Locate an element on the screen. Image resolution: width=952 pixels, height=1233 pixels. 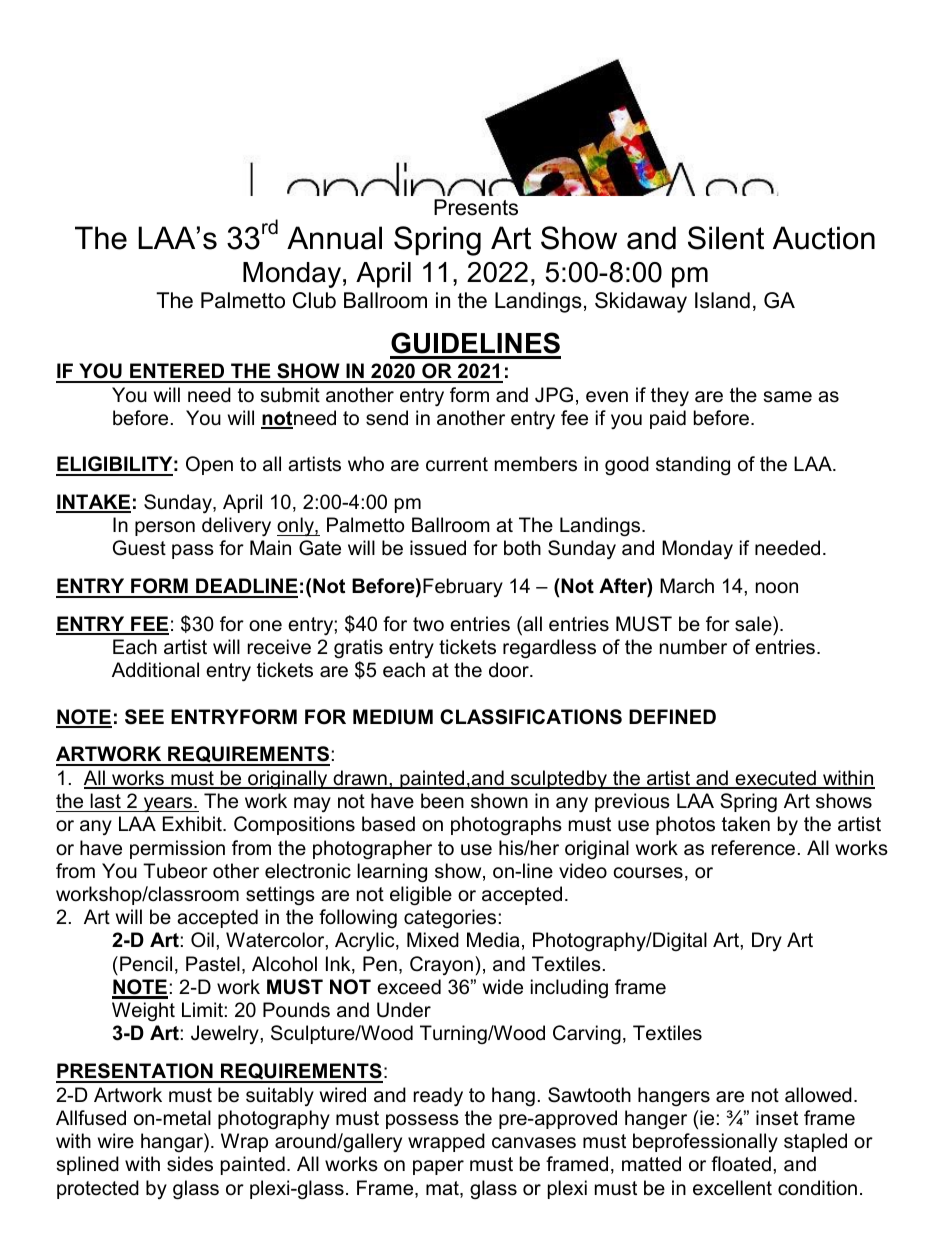
permission is located at coordinates (177, 849).
